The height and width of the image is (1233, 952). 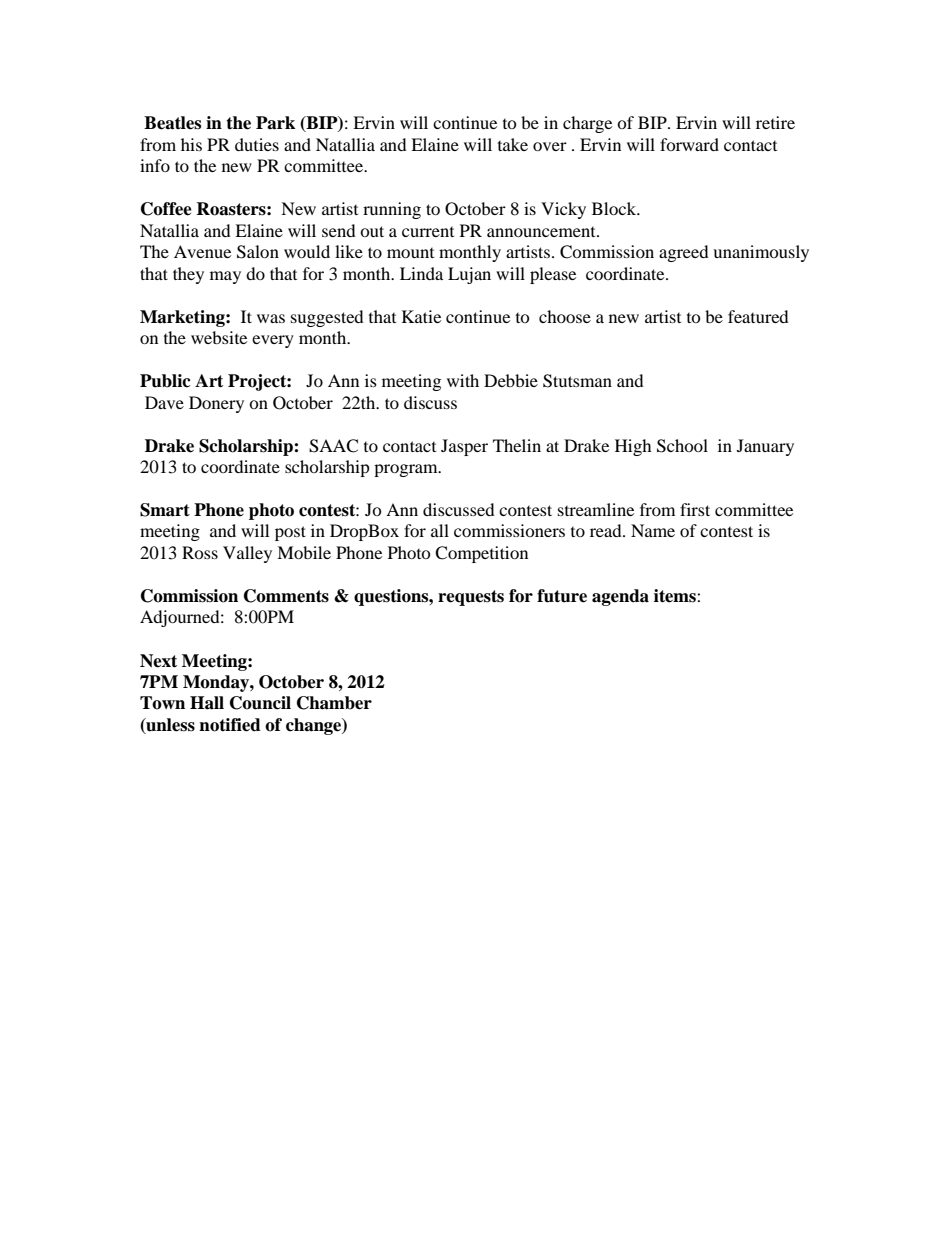 I want to click on Hall, so click(x=207, y=703).
